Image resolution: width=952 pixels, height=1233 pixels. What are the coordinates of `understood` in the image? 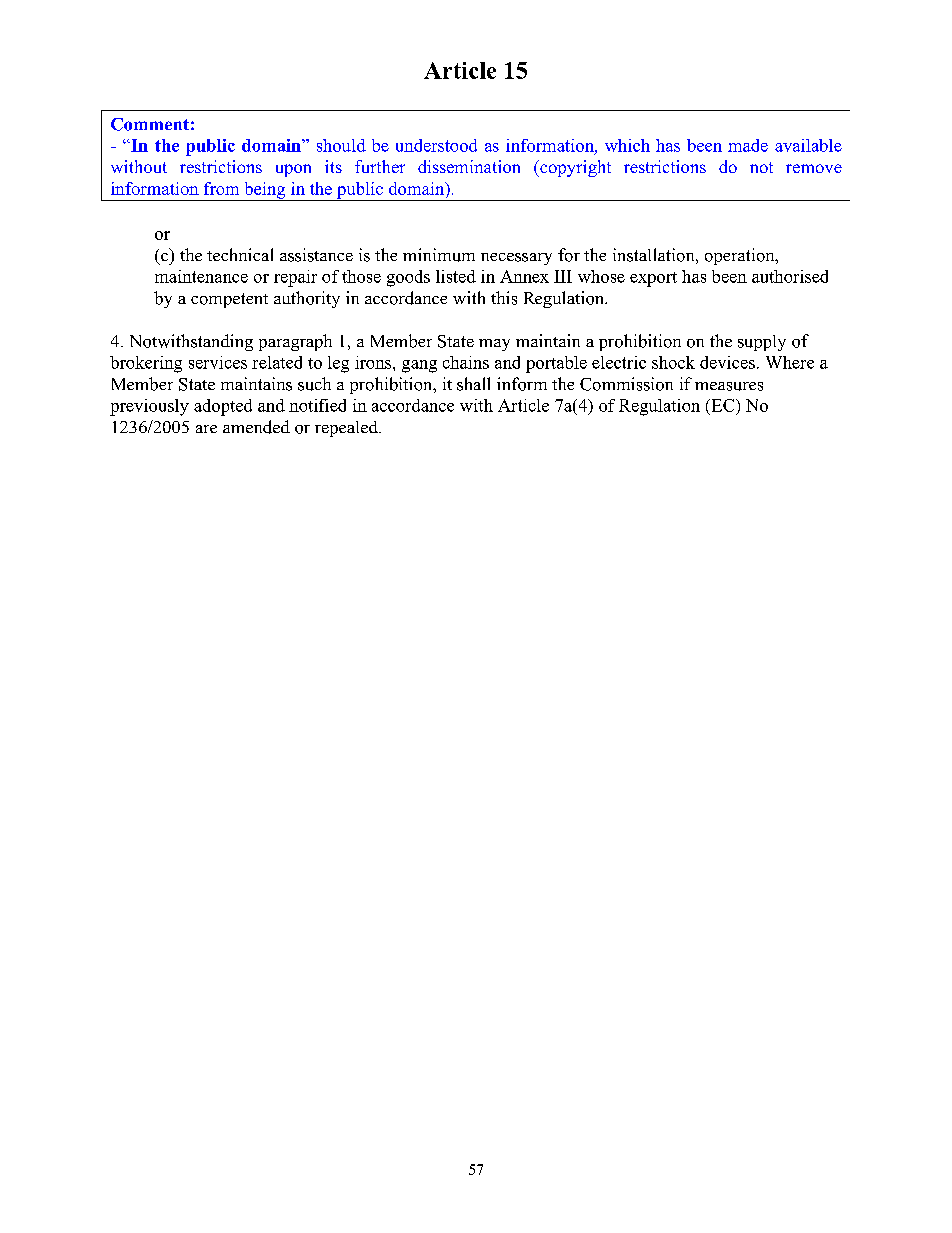 It's located at (436, 145).
